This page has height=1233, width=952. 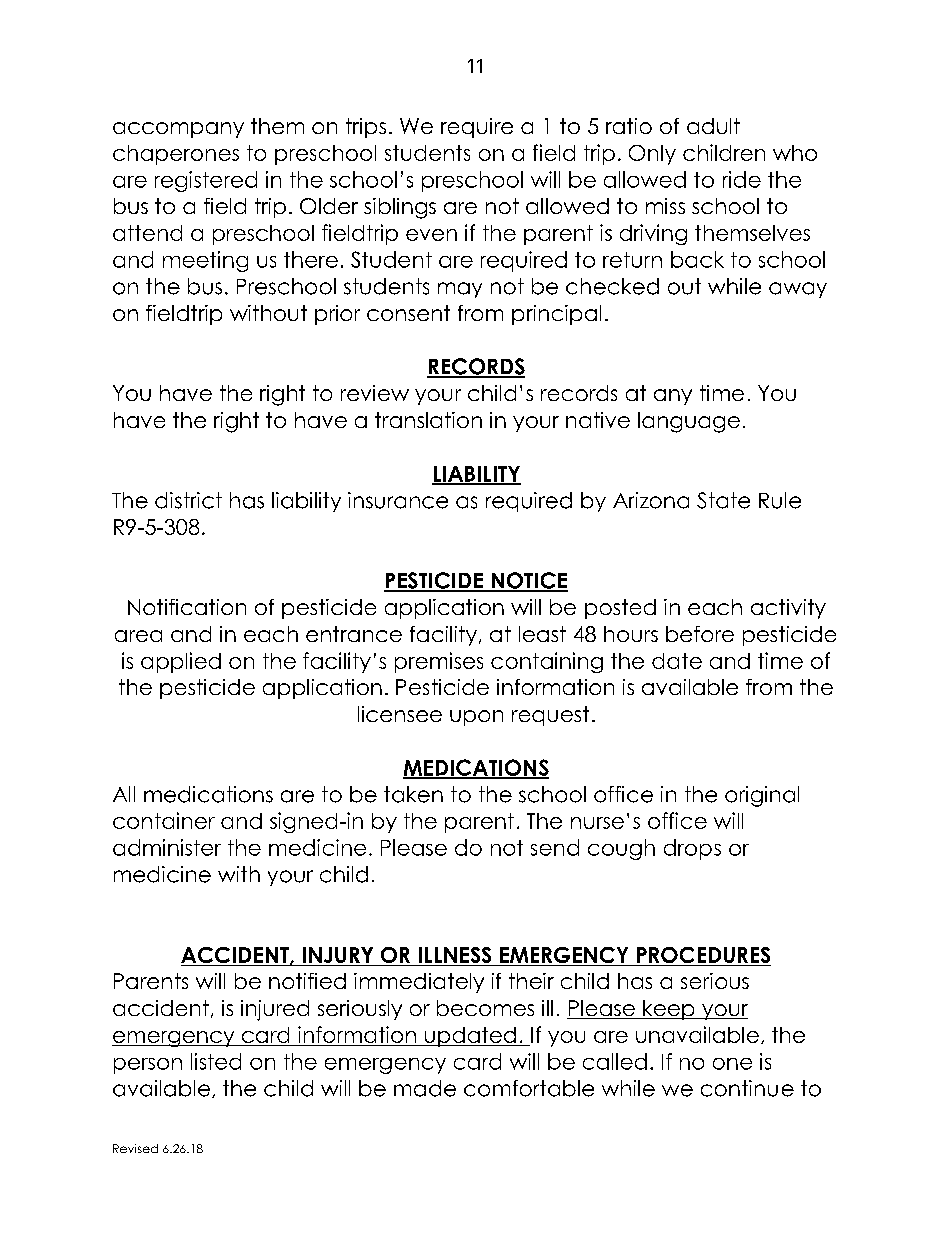 I want to click on registered, so click(x=206, y=181).
